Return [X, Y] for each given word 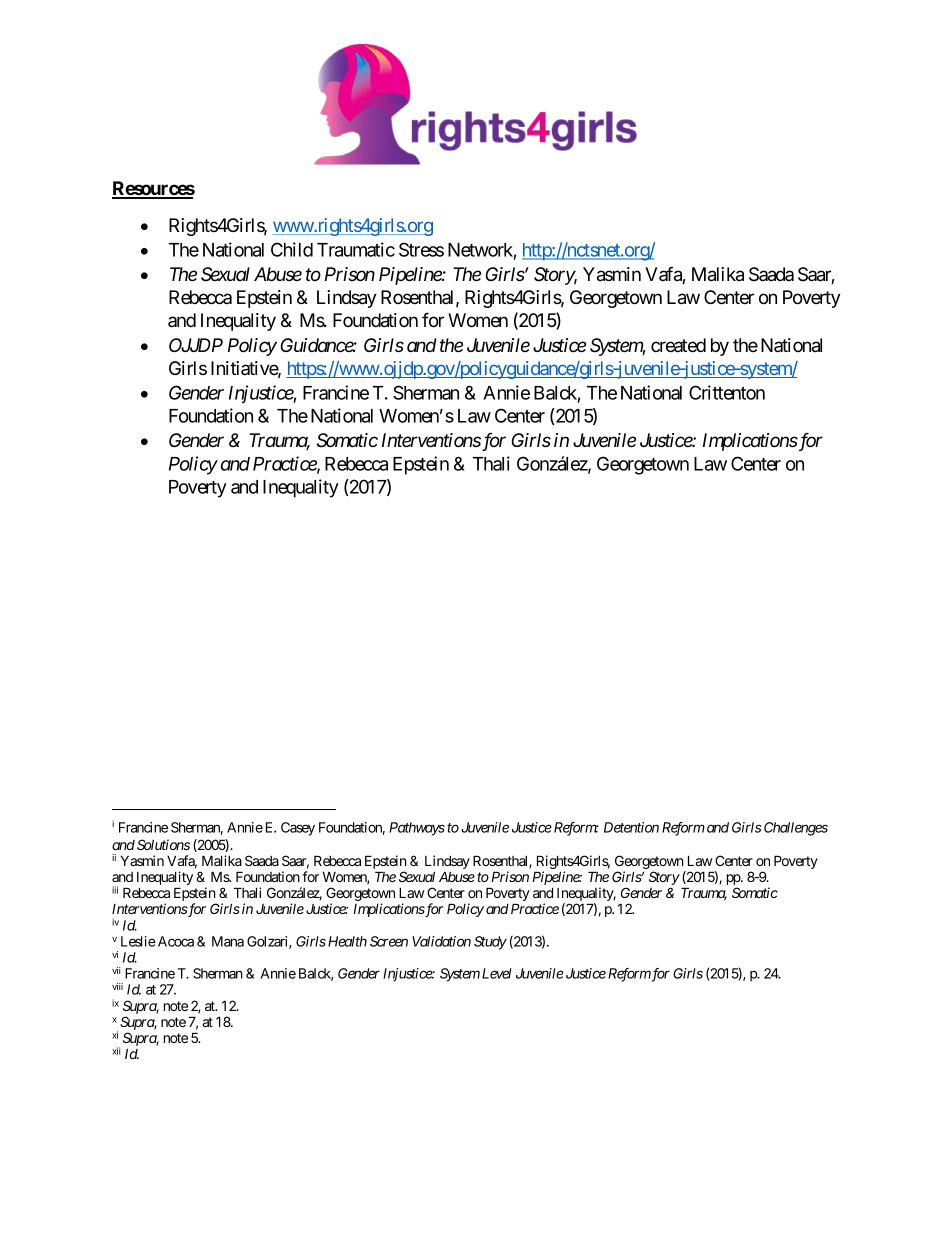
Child [292, 249]
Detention [631, 827]
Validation [441, 941]
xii [116, 1051]
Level [497, 973]
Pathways [417, 829]
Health [347, 941]
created [678, 345]
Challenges [796, 829]
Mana [228, 941]
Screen [389, 941]
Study [490, 943]
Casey [298, 829]
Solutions [163, 844]
